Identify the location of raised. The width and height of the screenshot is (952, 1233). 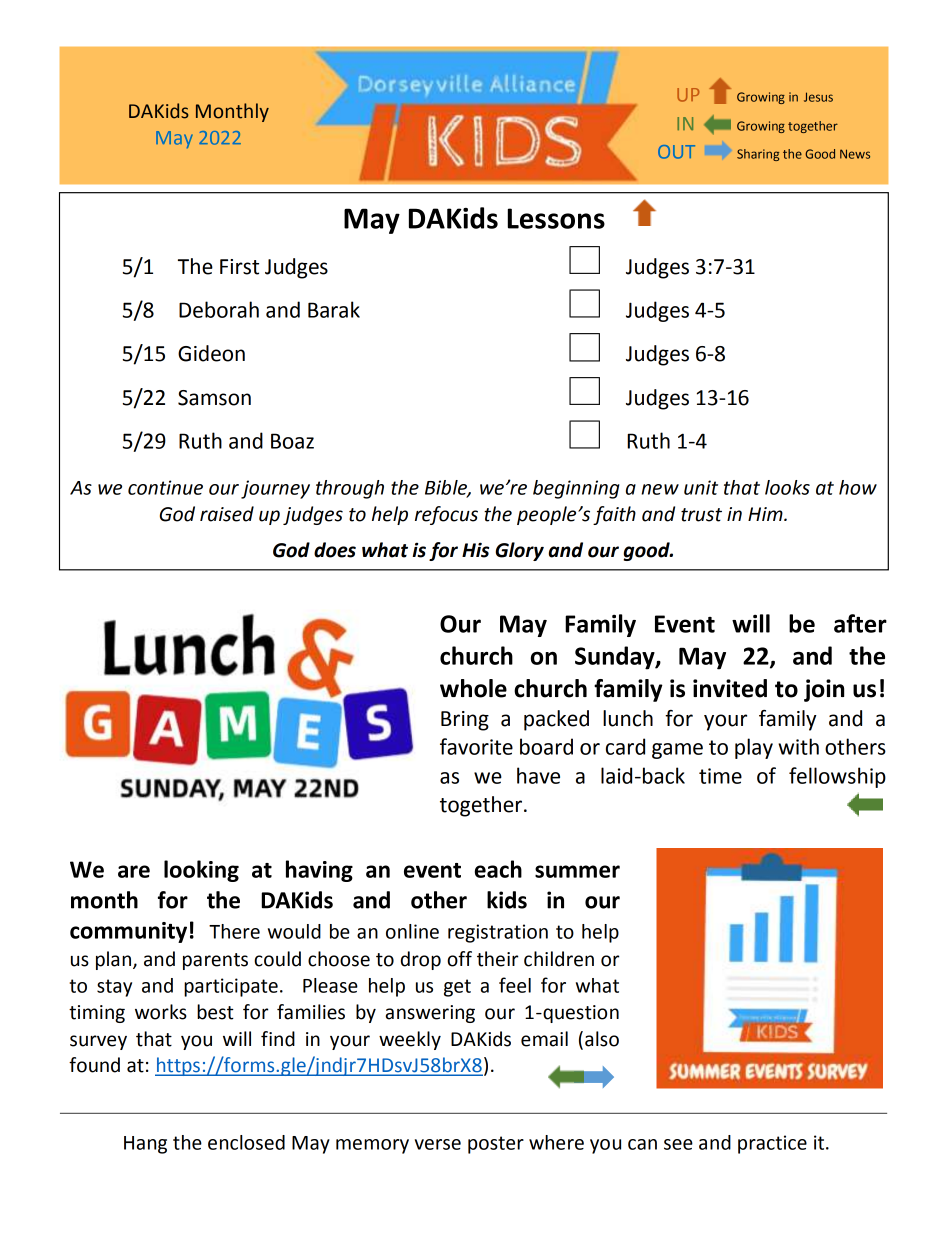
(227, 514).
